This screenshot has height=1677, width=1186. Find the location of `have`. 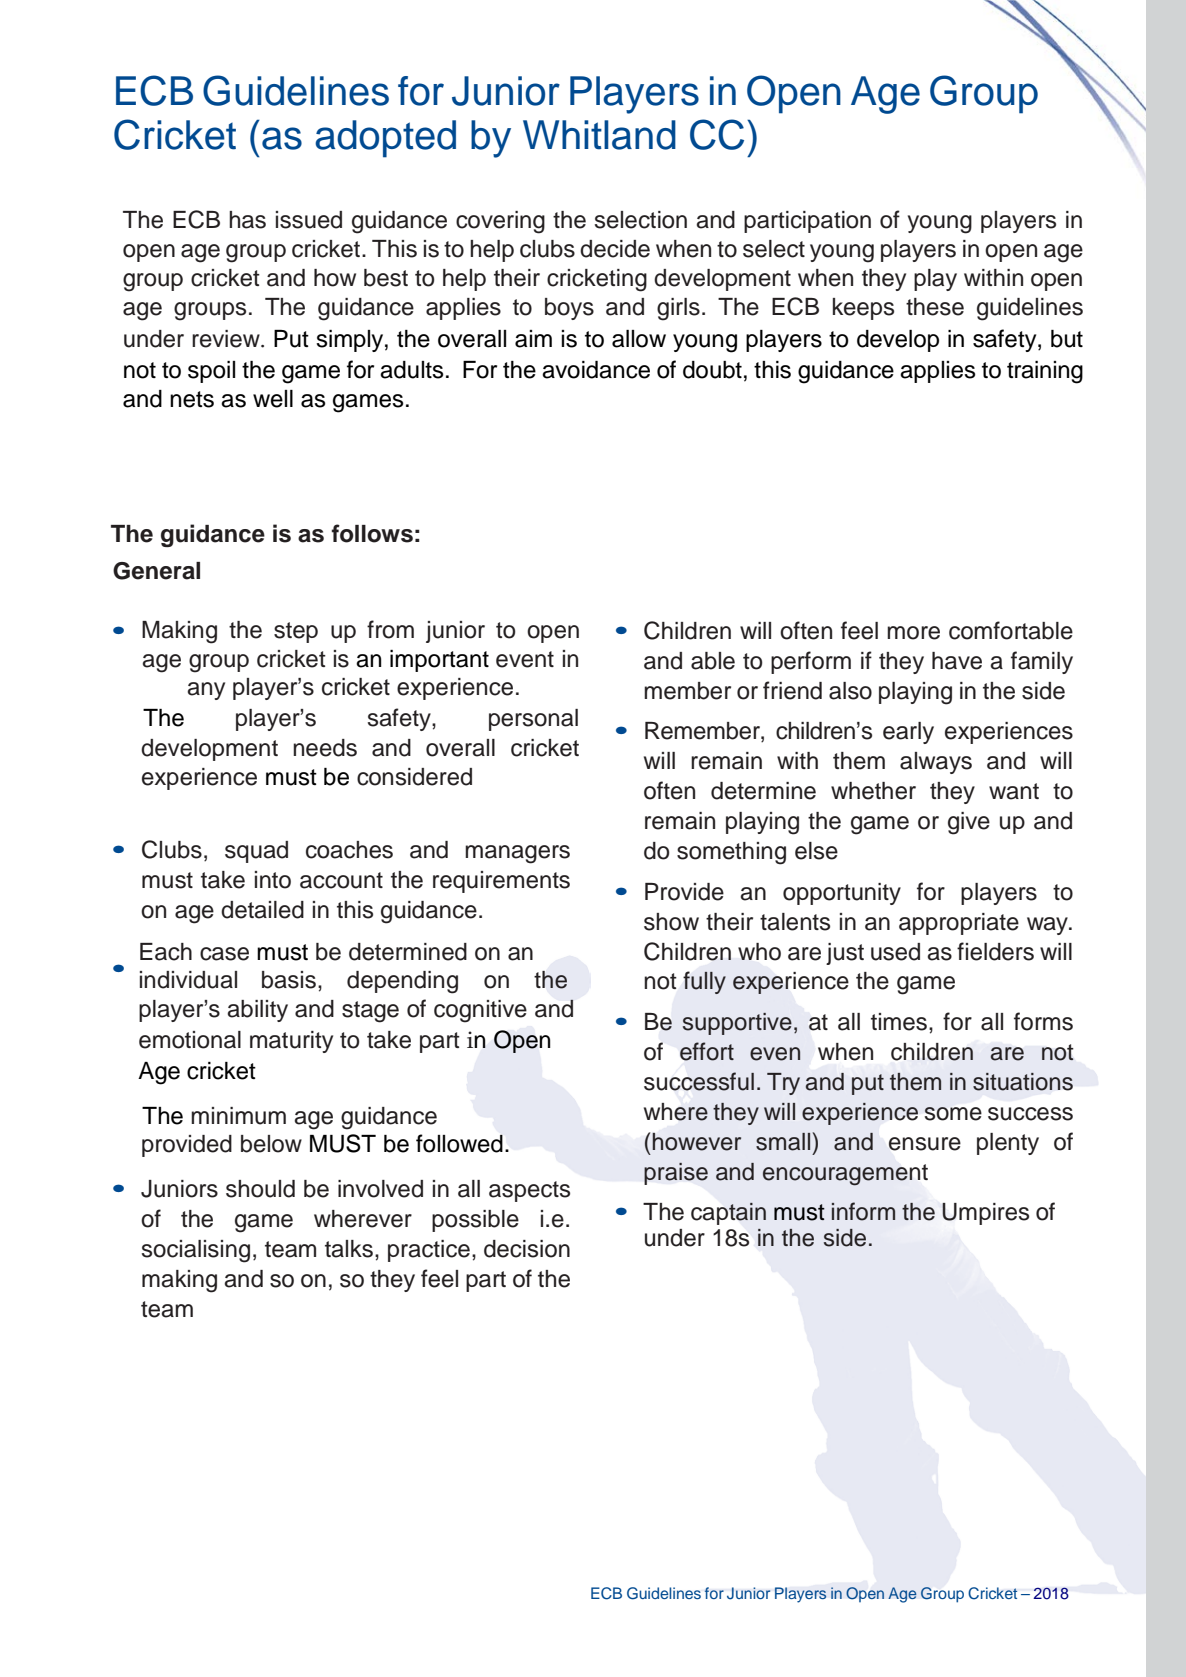

have is located at coordinates (957, 661).
